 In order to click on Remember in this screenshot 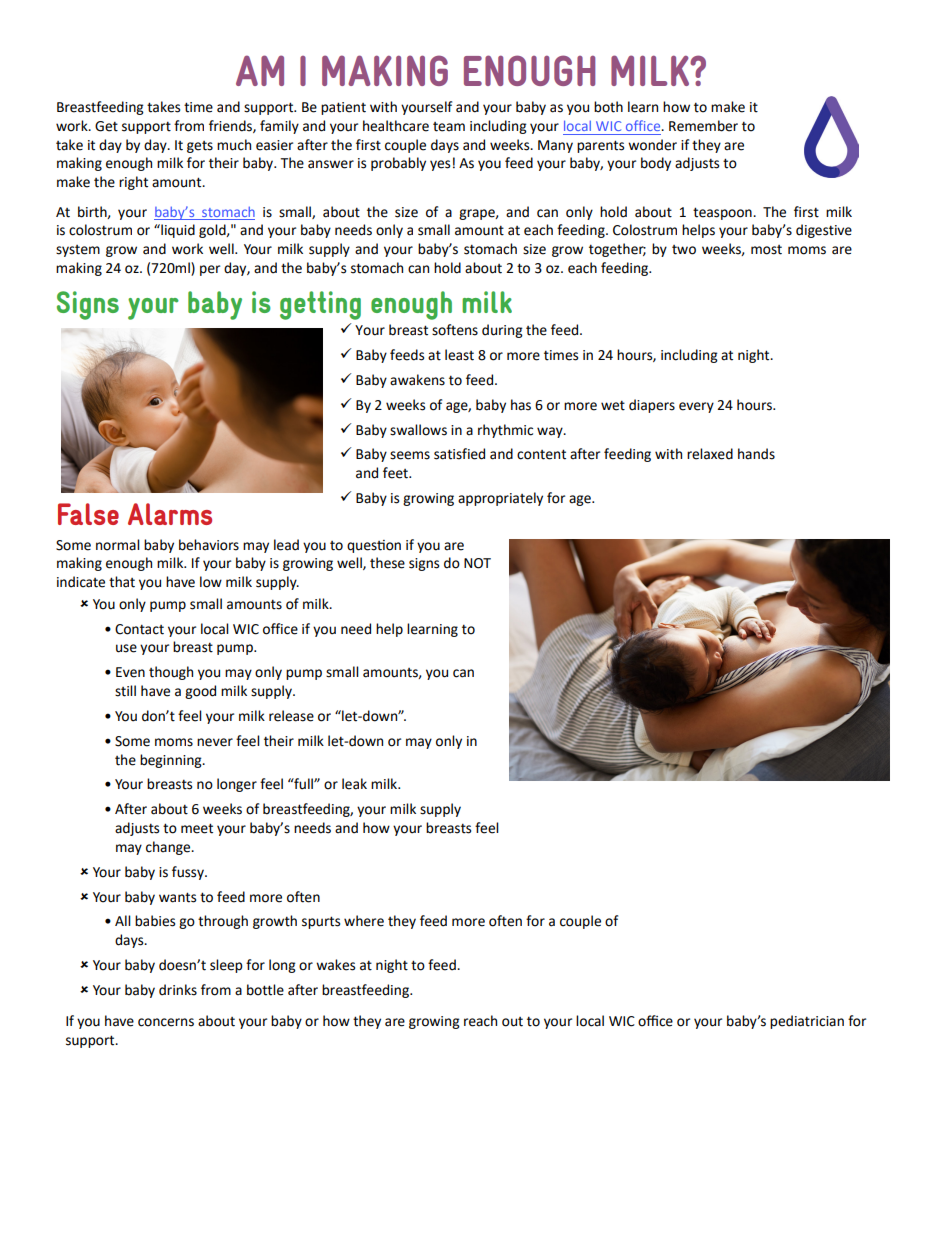, I will do `click(703, 126)`.
